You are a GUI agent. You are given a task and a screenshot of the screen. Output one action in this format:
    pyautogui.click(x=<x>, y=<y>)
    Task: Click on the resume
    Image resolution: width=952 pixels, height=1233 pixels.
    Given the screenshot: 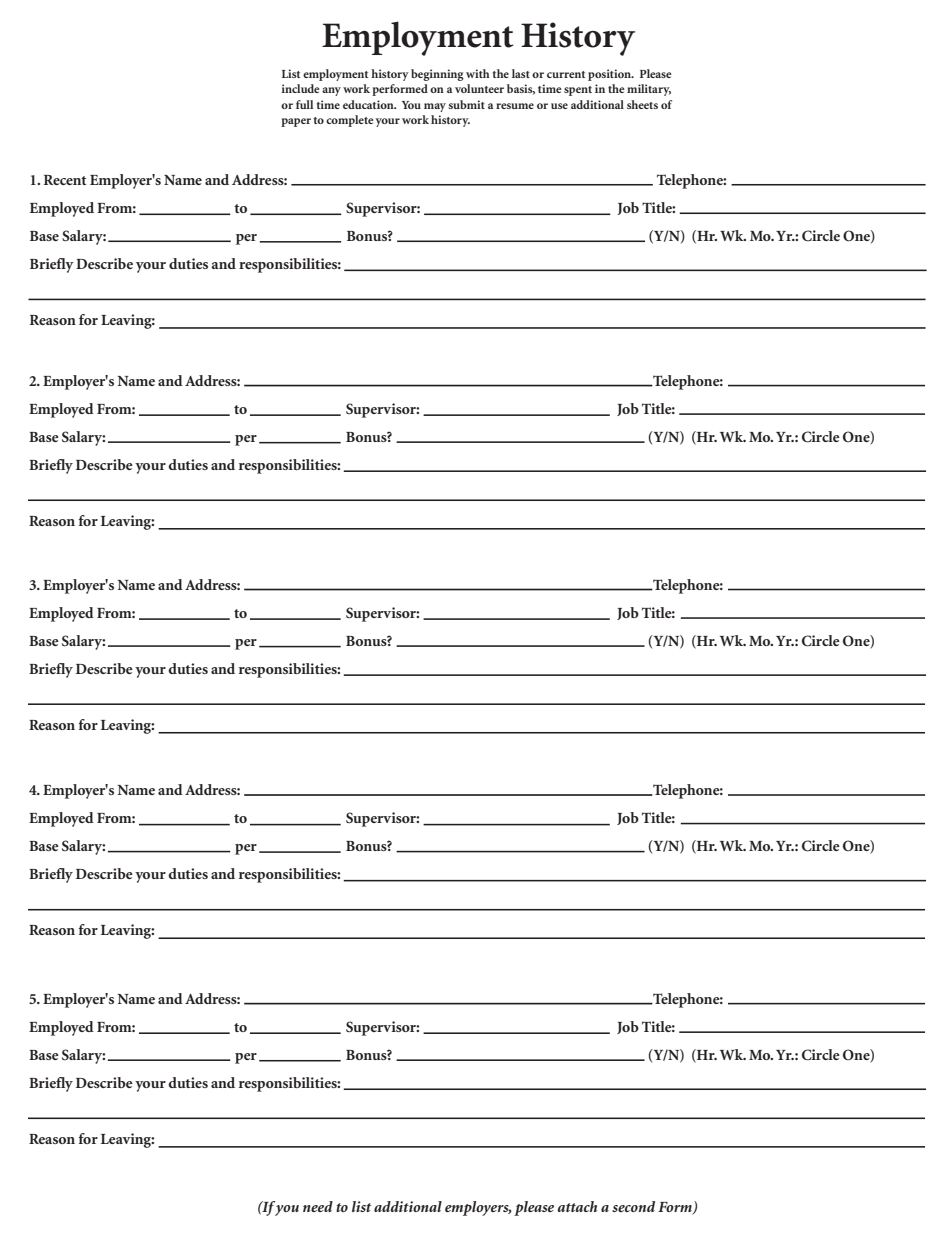 What is the action you would take?
    pyautogui.click(x=515, y=106)
